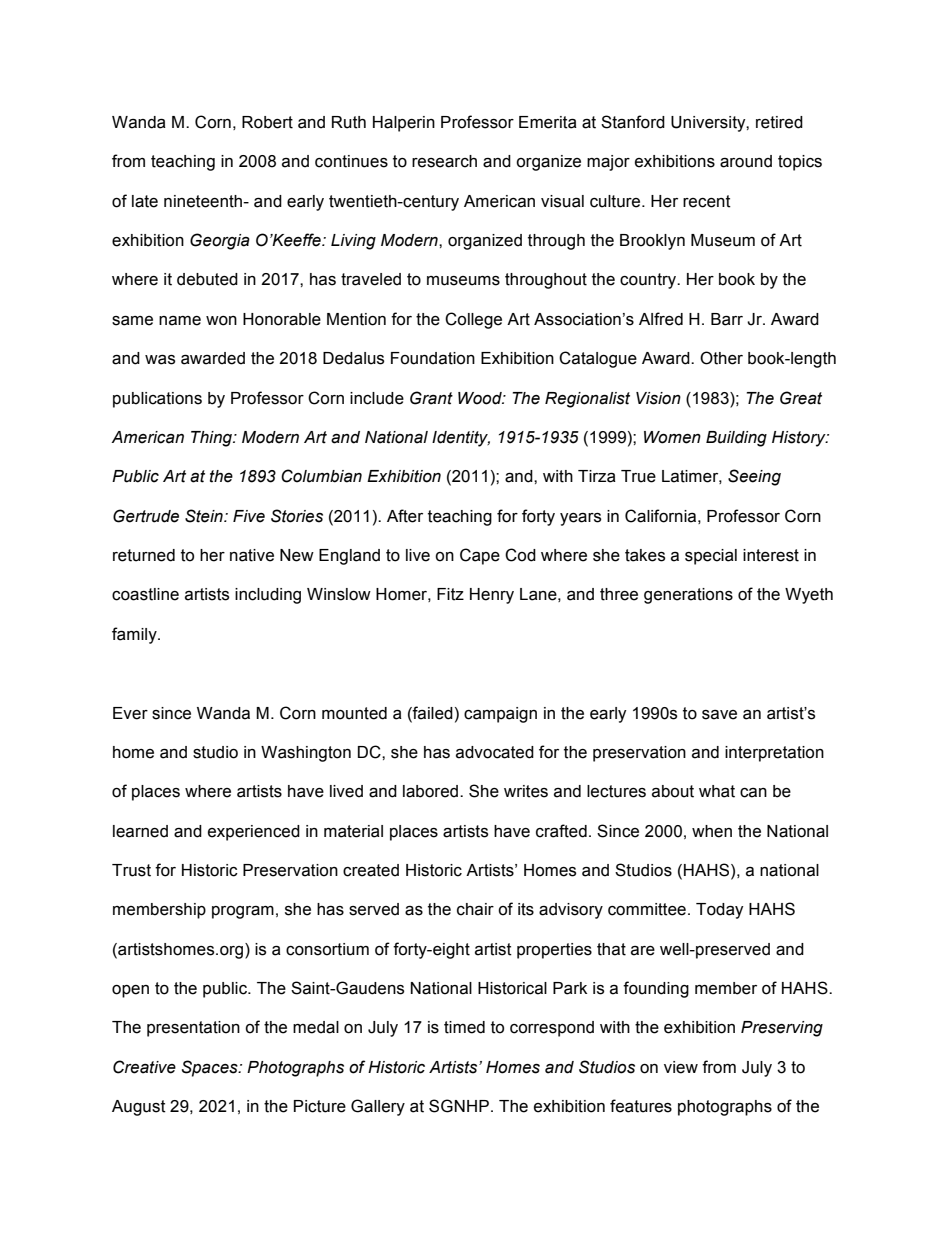 The height and width of the image is (1233, 952). What do you see at coordinates (211, 1068) in the image?
I see `Spaces` at bounding box center [211, 1068].
